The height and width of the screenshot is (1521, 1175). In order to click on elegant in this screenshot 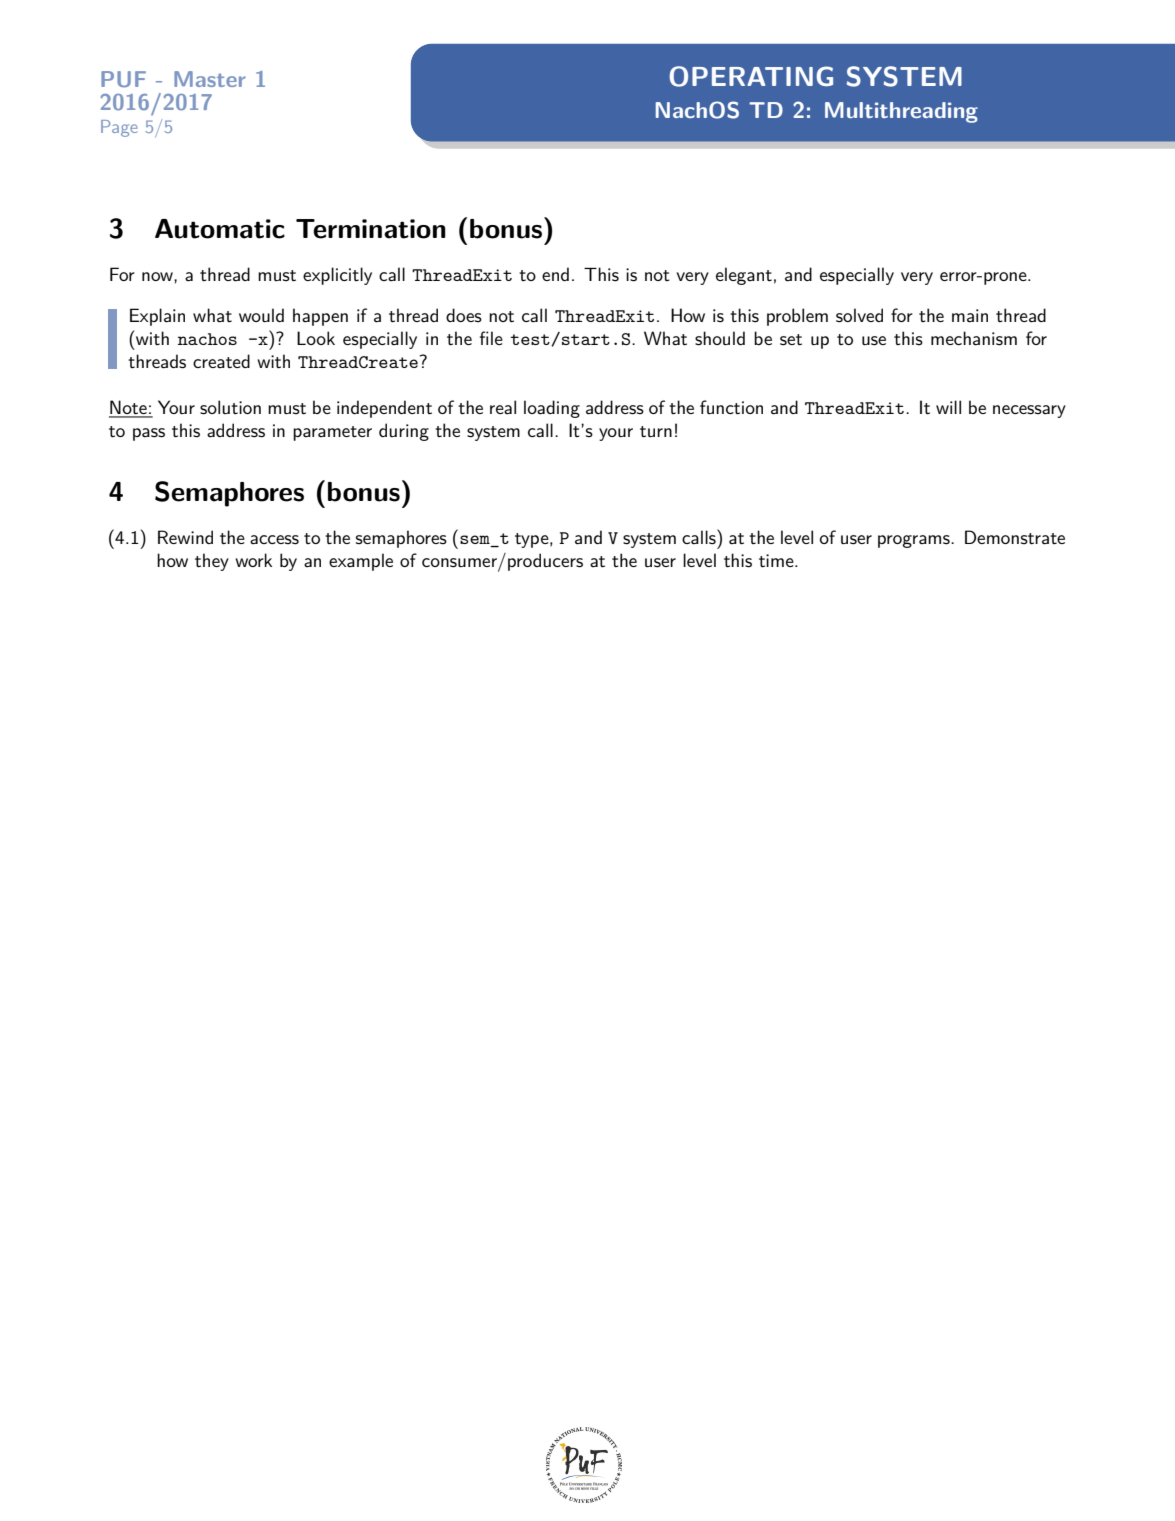, I will do `click(744, 276)`.
